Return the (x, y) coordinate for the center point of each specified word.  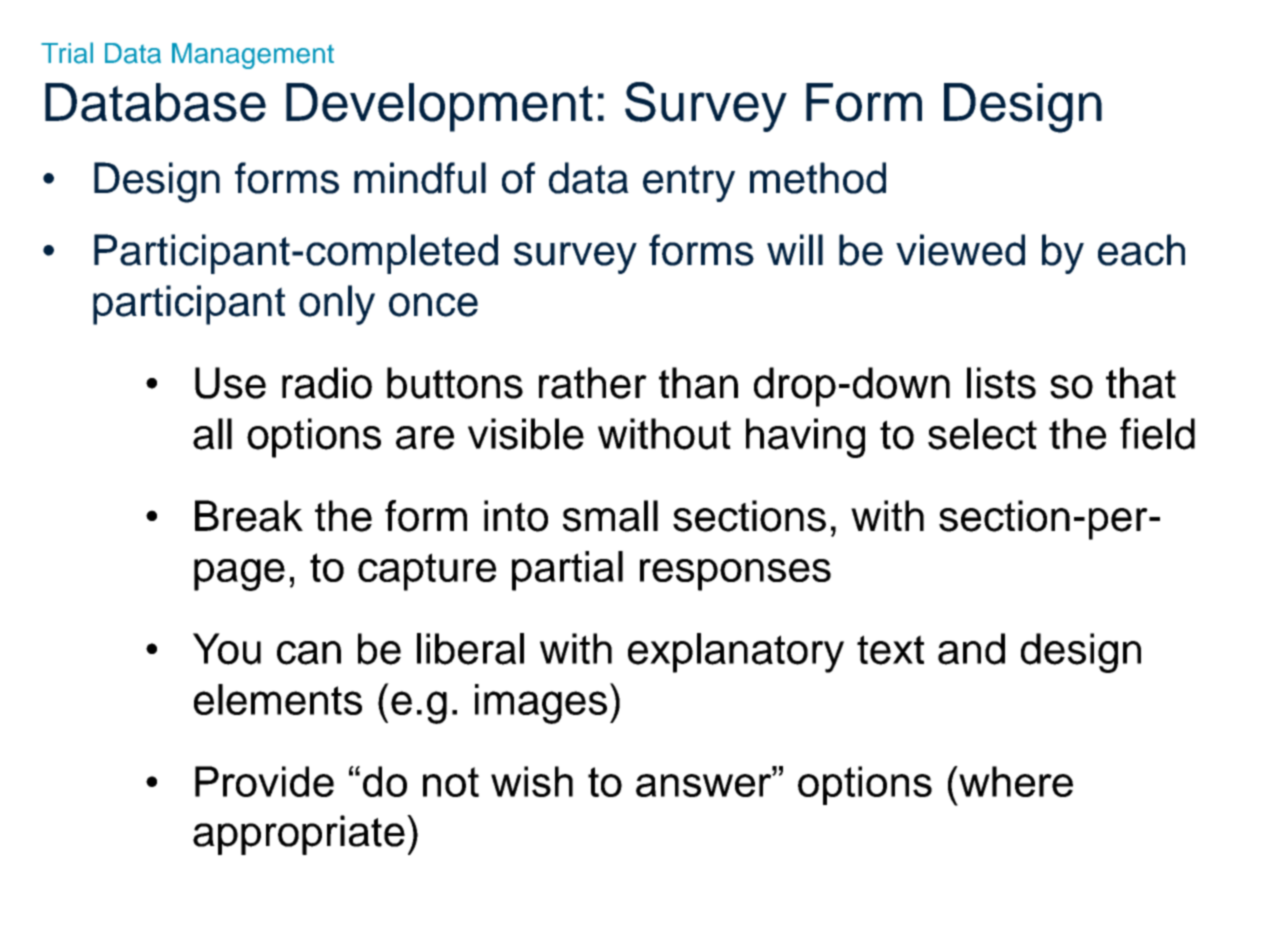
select (982, 434)
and (971, 649)
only (337, 305)
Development (439, 107)
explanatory (736, 653)
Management (253, 56)
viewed (960, 250)
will (795, 249)
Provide (264, 781)
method (818, 178)
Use (230, 383)
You (227, 649)
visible (526, 434)
